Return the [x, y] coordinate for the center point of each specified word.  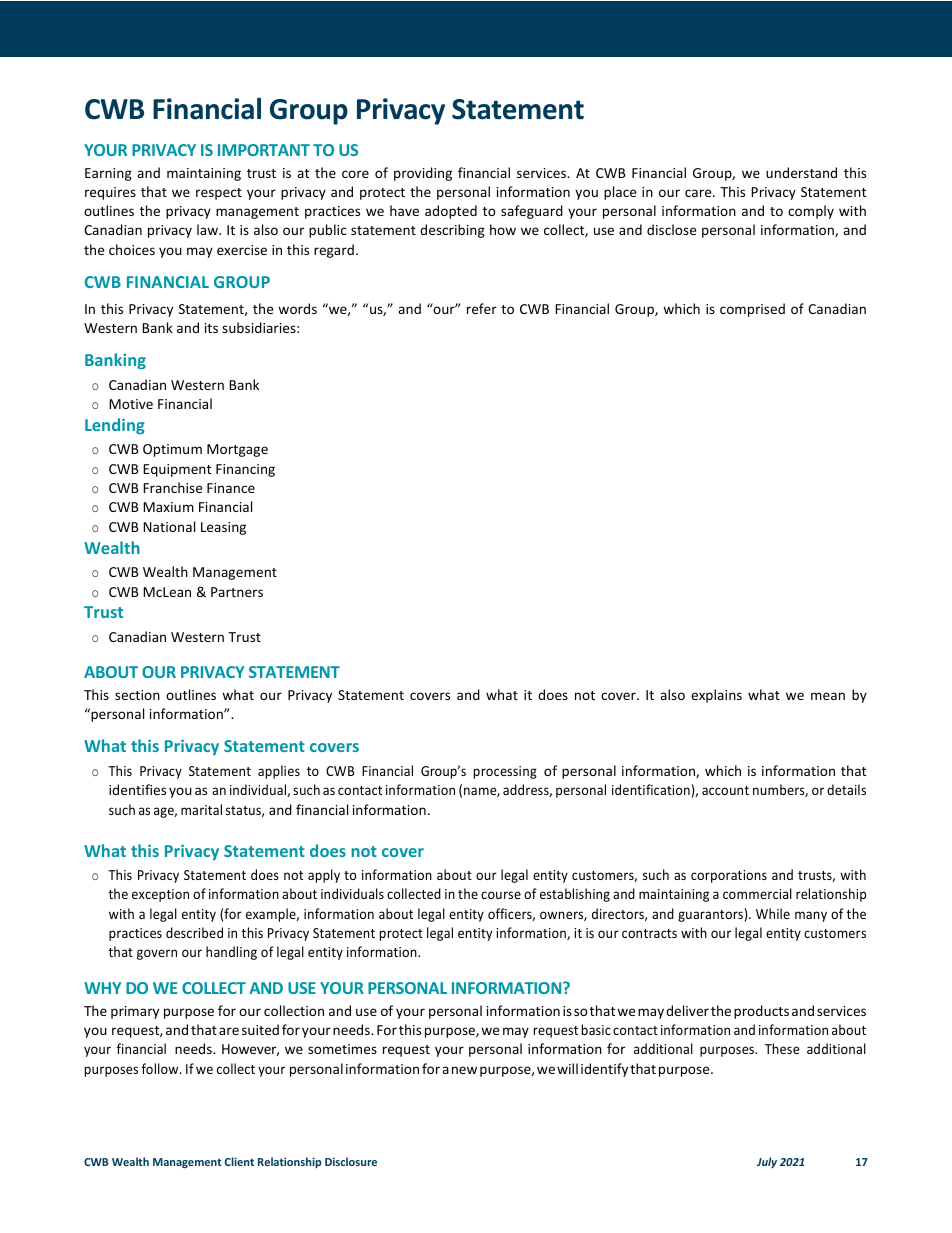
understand [801, 172]
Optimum [172, 450]
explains [716, 696]
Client [239, 1161]
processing [505, 772]
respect [219, 194]
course [501, 895]
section [137, 695]
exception [160, 895]
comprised [752, 310]
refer [482, 308]
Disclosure [351, 1161]
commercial [757, 893]
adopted [451, 212]
